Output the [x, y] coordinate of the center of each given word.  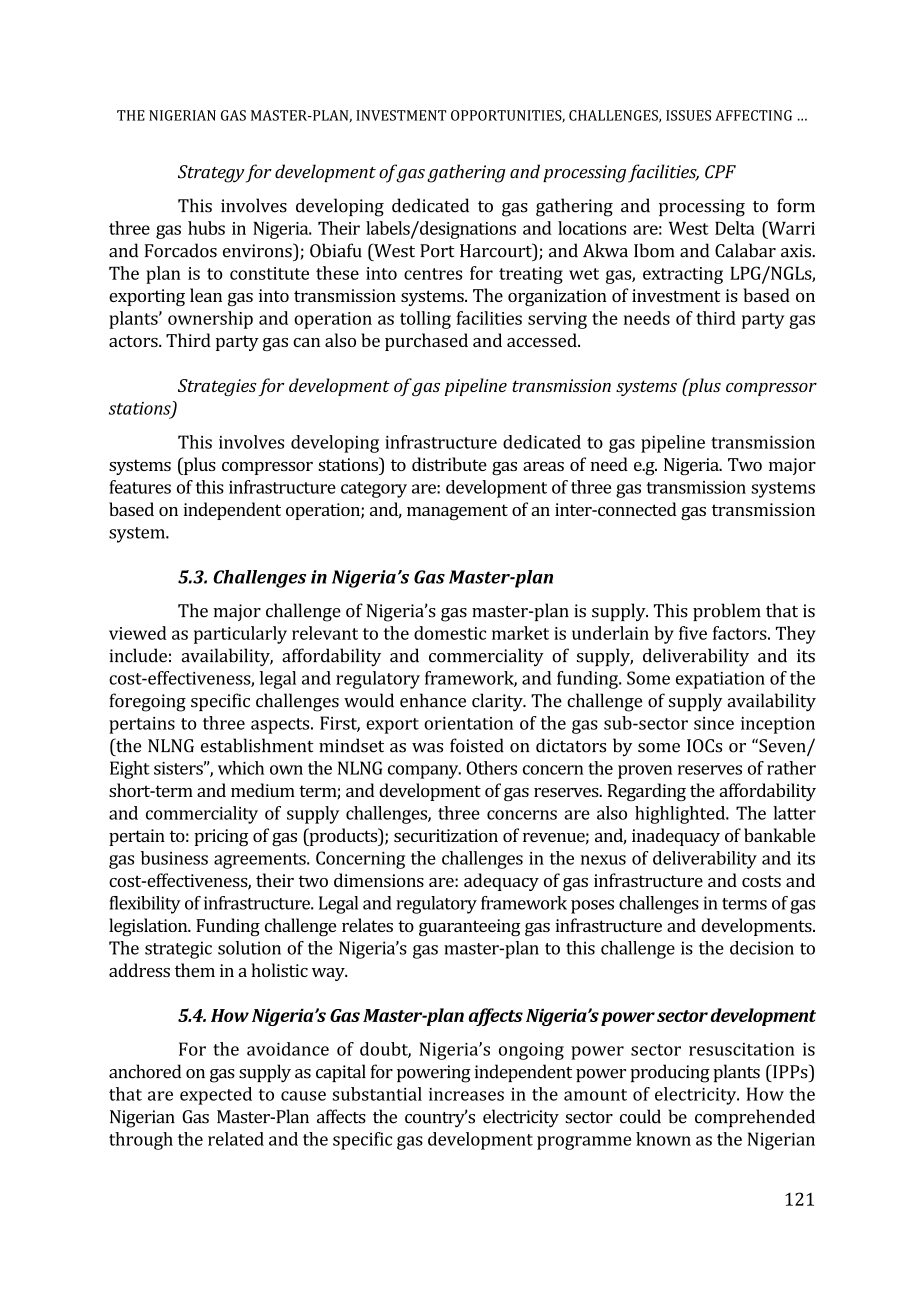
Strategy [211, 174]
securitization [446, 835]
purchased [426, 342]
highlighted [681, 815]
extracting [683, 275]
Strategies [217, 387]
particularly [240, 635]
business [174, 858]
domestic [450, 633]
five [693, 633]
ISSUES [688, 115]
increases [466, 1094]
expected [216, 1096]
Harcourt [497, 250]
